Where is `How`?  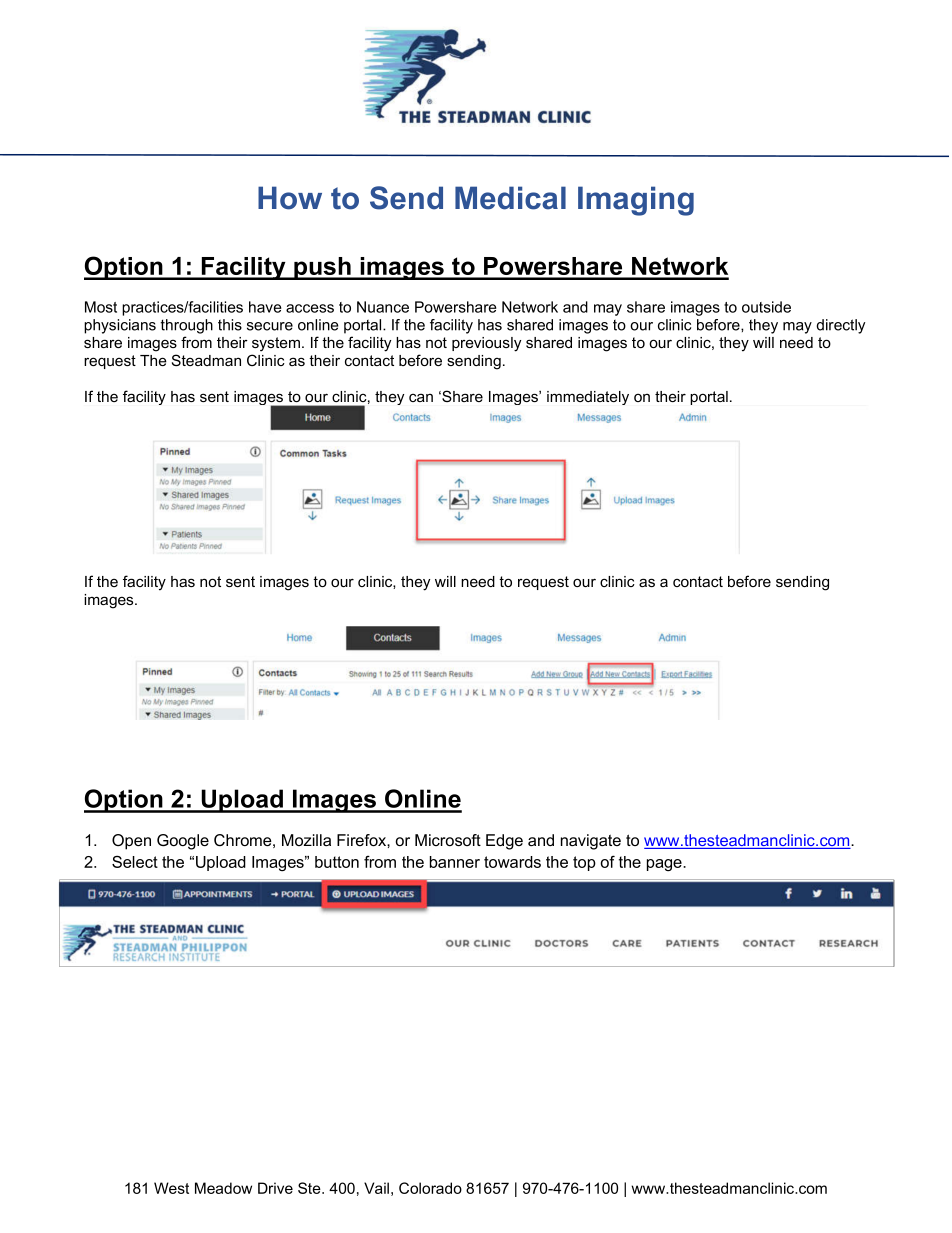
How is located at coordinates (290, 198).
